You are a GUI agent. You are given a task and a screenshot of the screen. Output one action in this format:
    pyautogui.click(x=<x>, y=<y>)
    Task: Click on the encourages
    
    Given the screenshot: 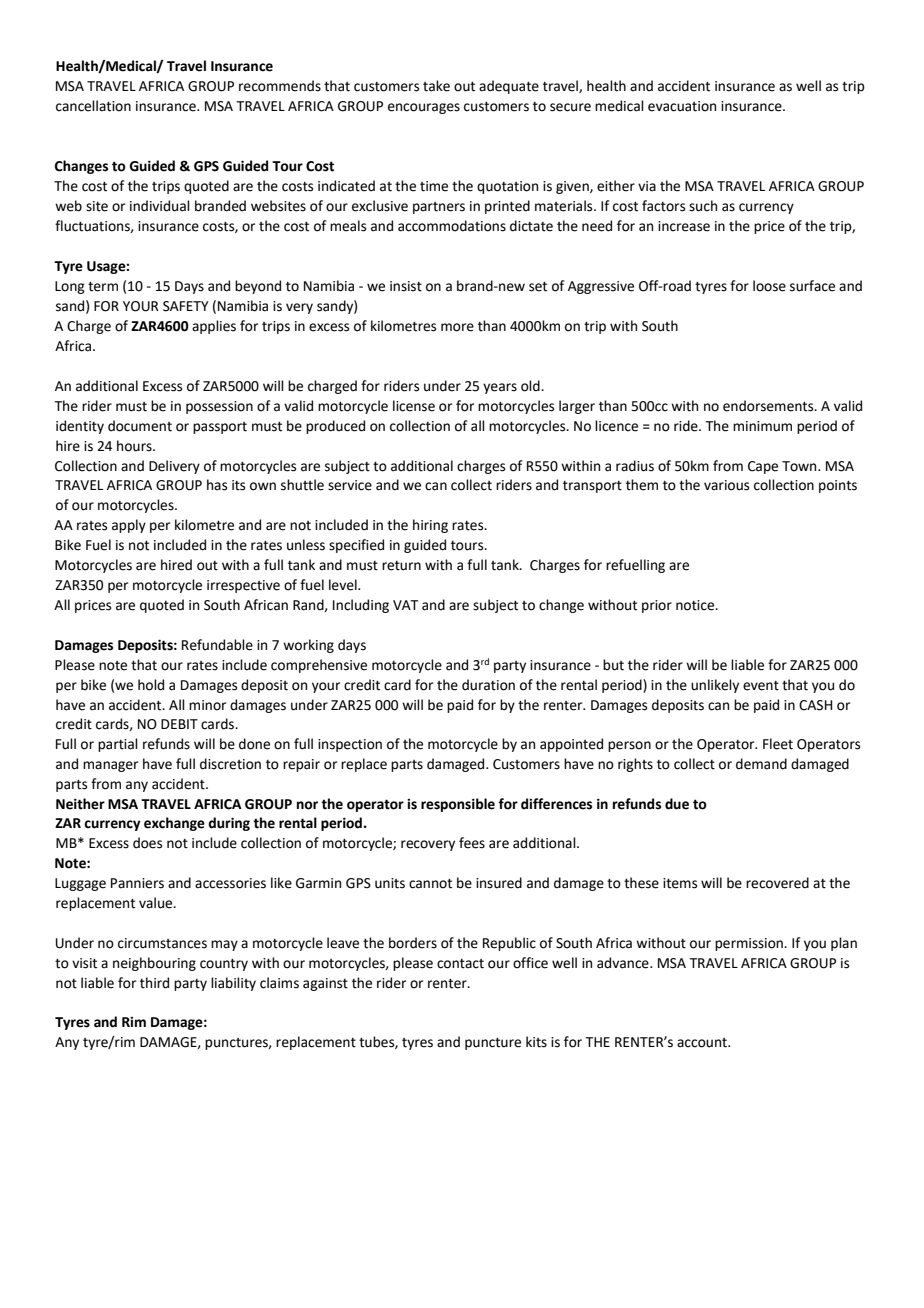 What is the action you would take?
    pyautogui.click(x=424, y=108)
